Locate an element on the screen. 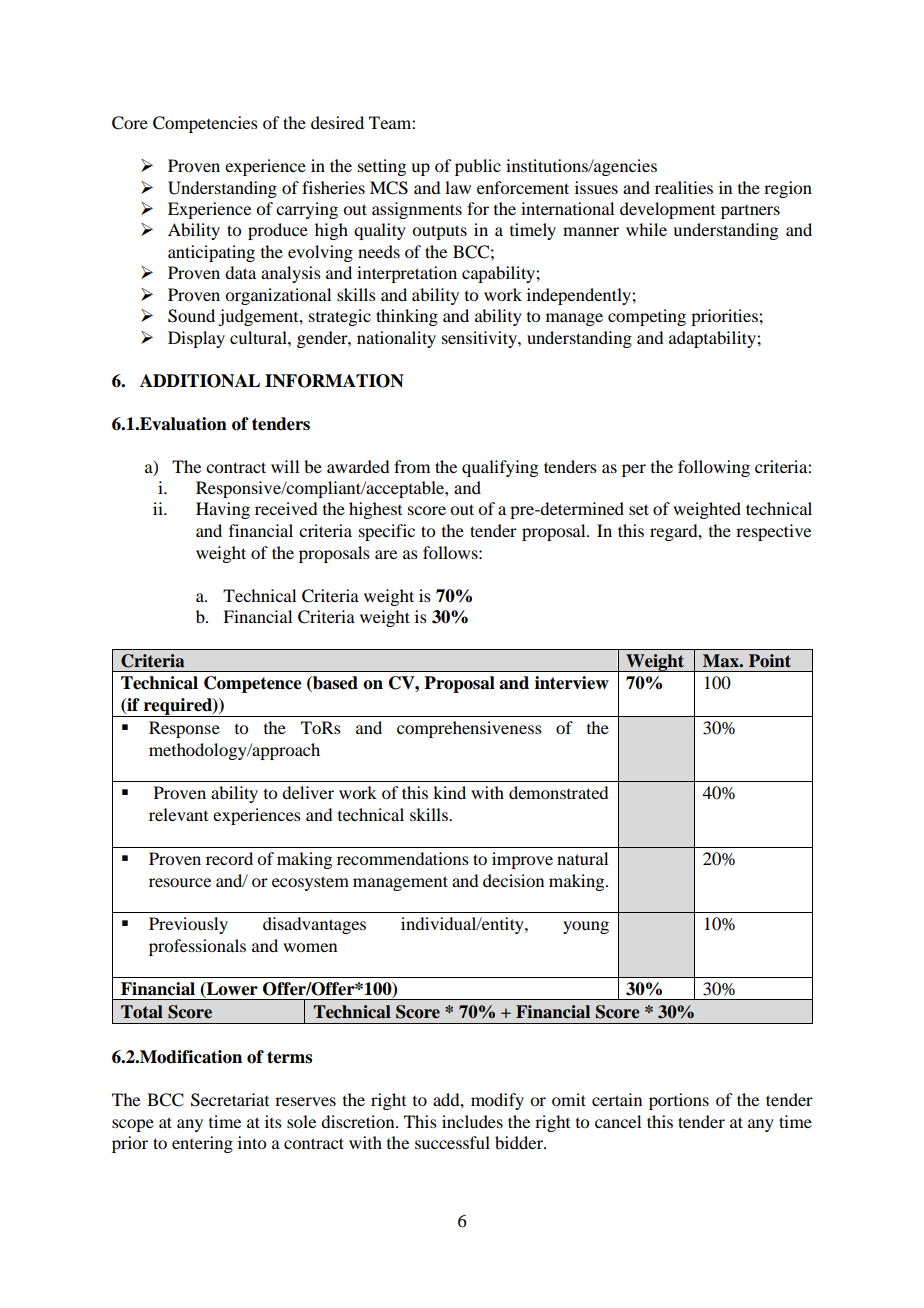 Image resolution: width=924 pixels, height=1308 pixels. Display is located at coordinates (196, 339).
